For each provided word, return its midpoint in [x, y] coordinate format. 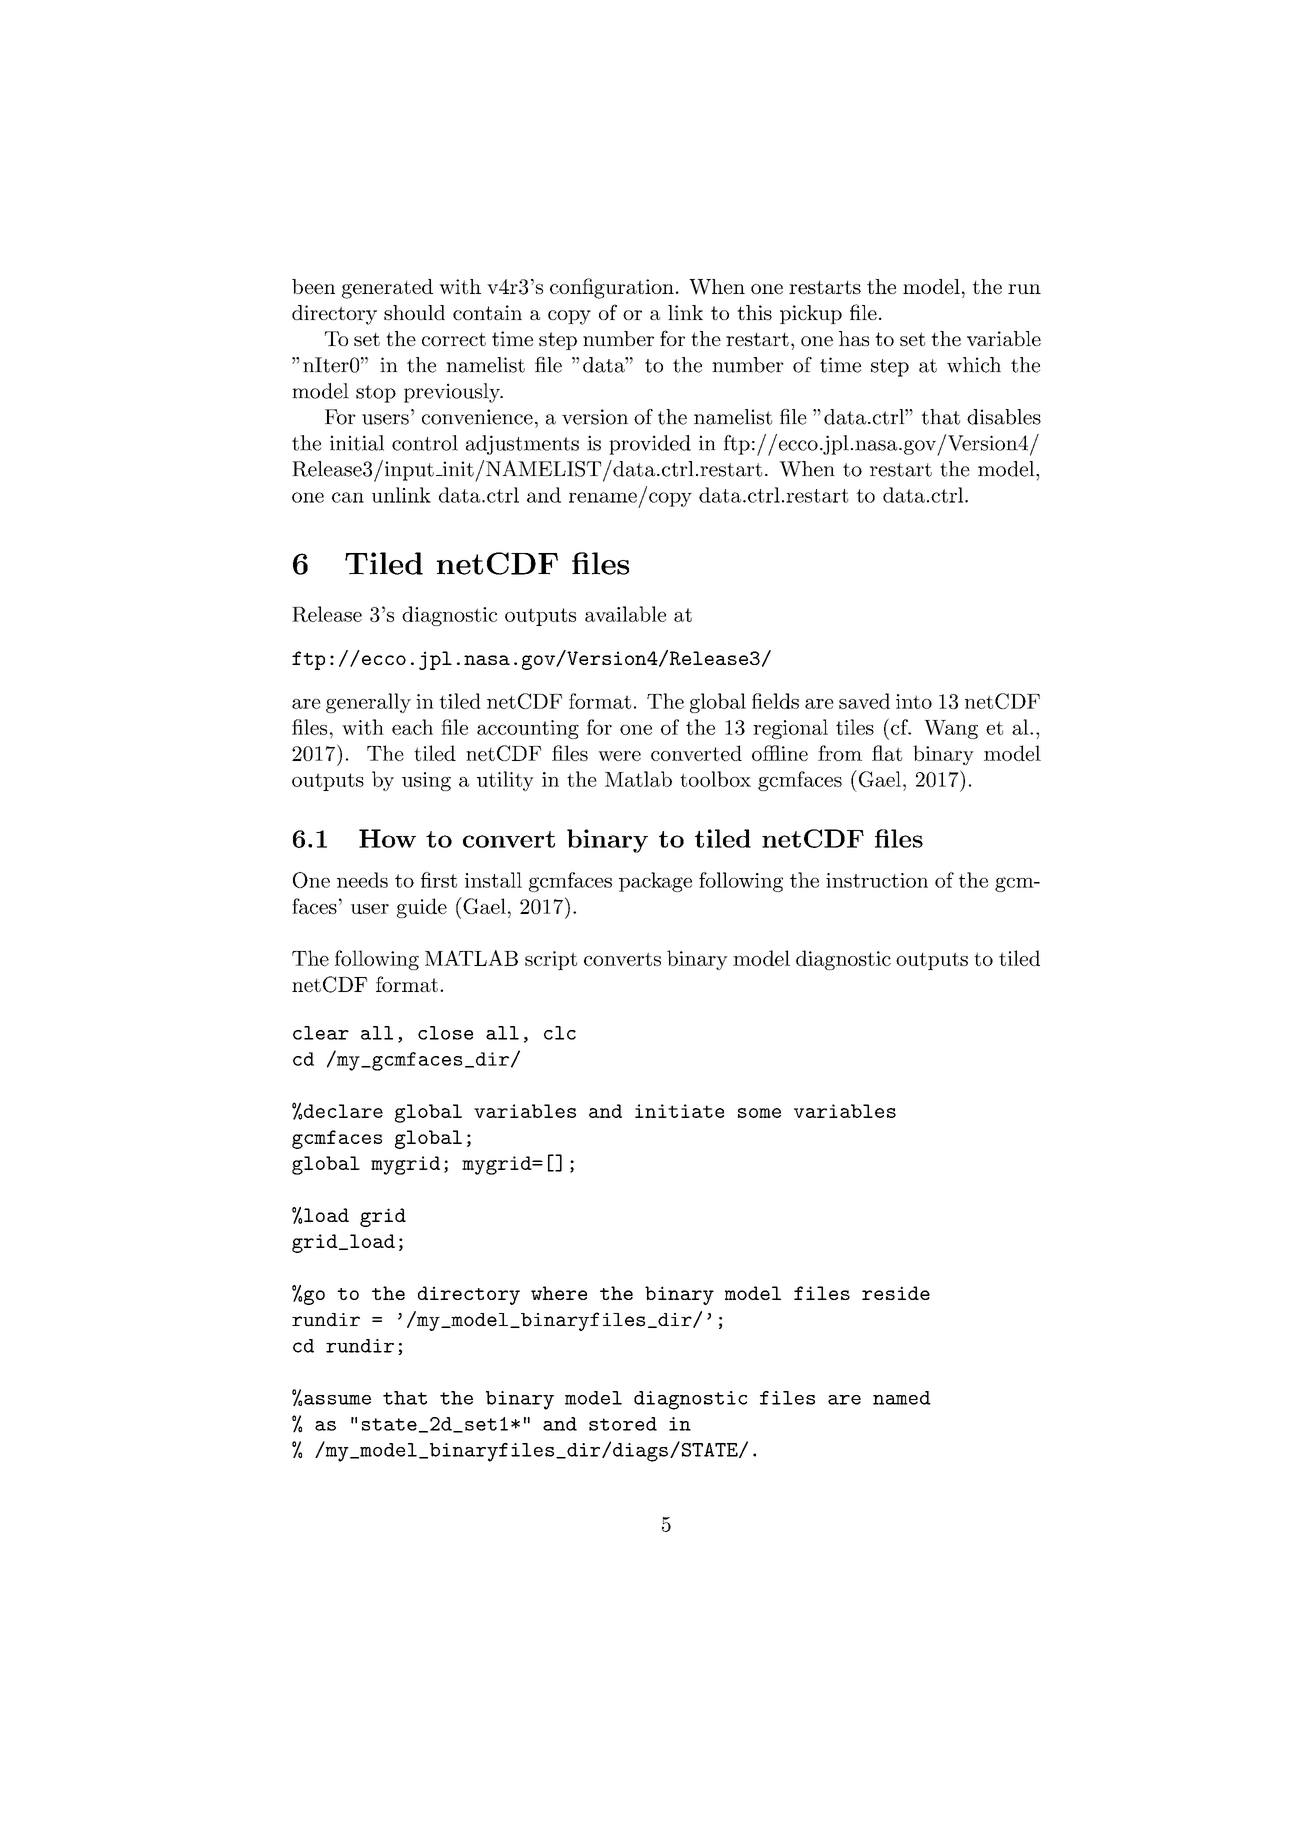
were [619, 756]
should [414, 312]
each [412, 727]
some [759, 1113]
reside [896, 1293]
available [625, 614]
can [348, 497]
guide [422, 908]
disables [1004, 417]
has [854, 338]
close [445, 1033]
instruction [877, 880]
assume [337, 1400]
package [655, 882]
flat [887, 753]
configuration [612, 288]
